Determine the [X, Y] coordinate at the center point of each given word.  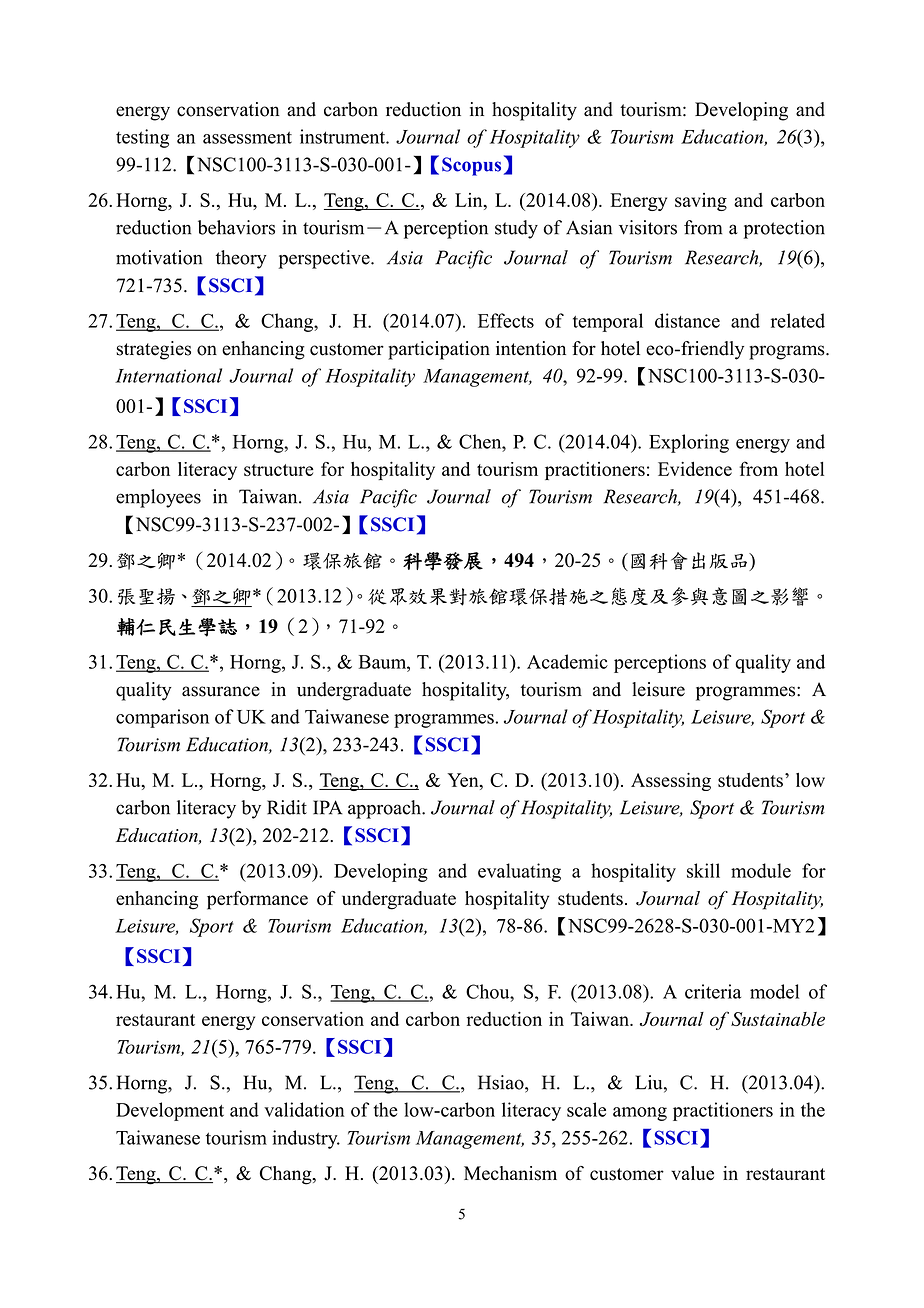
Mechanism [510, 1173]
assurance [221, 691]
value [692, 1173]
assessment [247, 137]
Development [170, 1111]
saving [701, 202]
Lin [470, 200]
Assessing [671, 782]
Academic [567, 661]
